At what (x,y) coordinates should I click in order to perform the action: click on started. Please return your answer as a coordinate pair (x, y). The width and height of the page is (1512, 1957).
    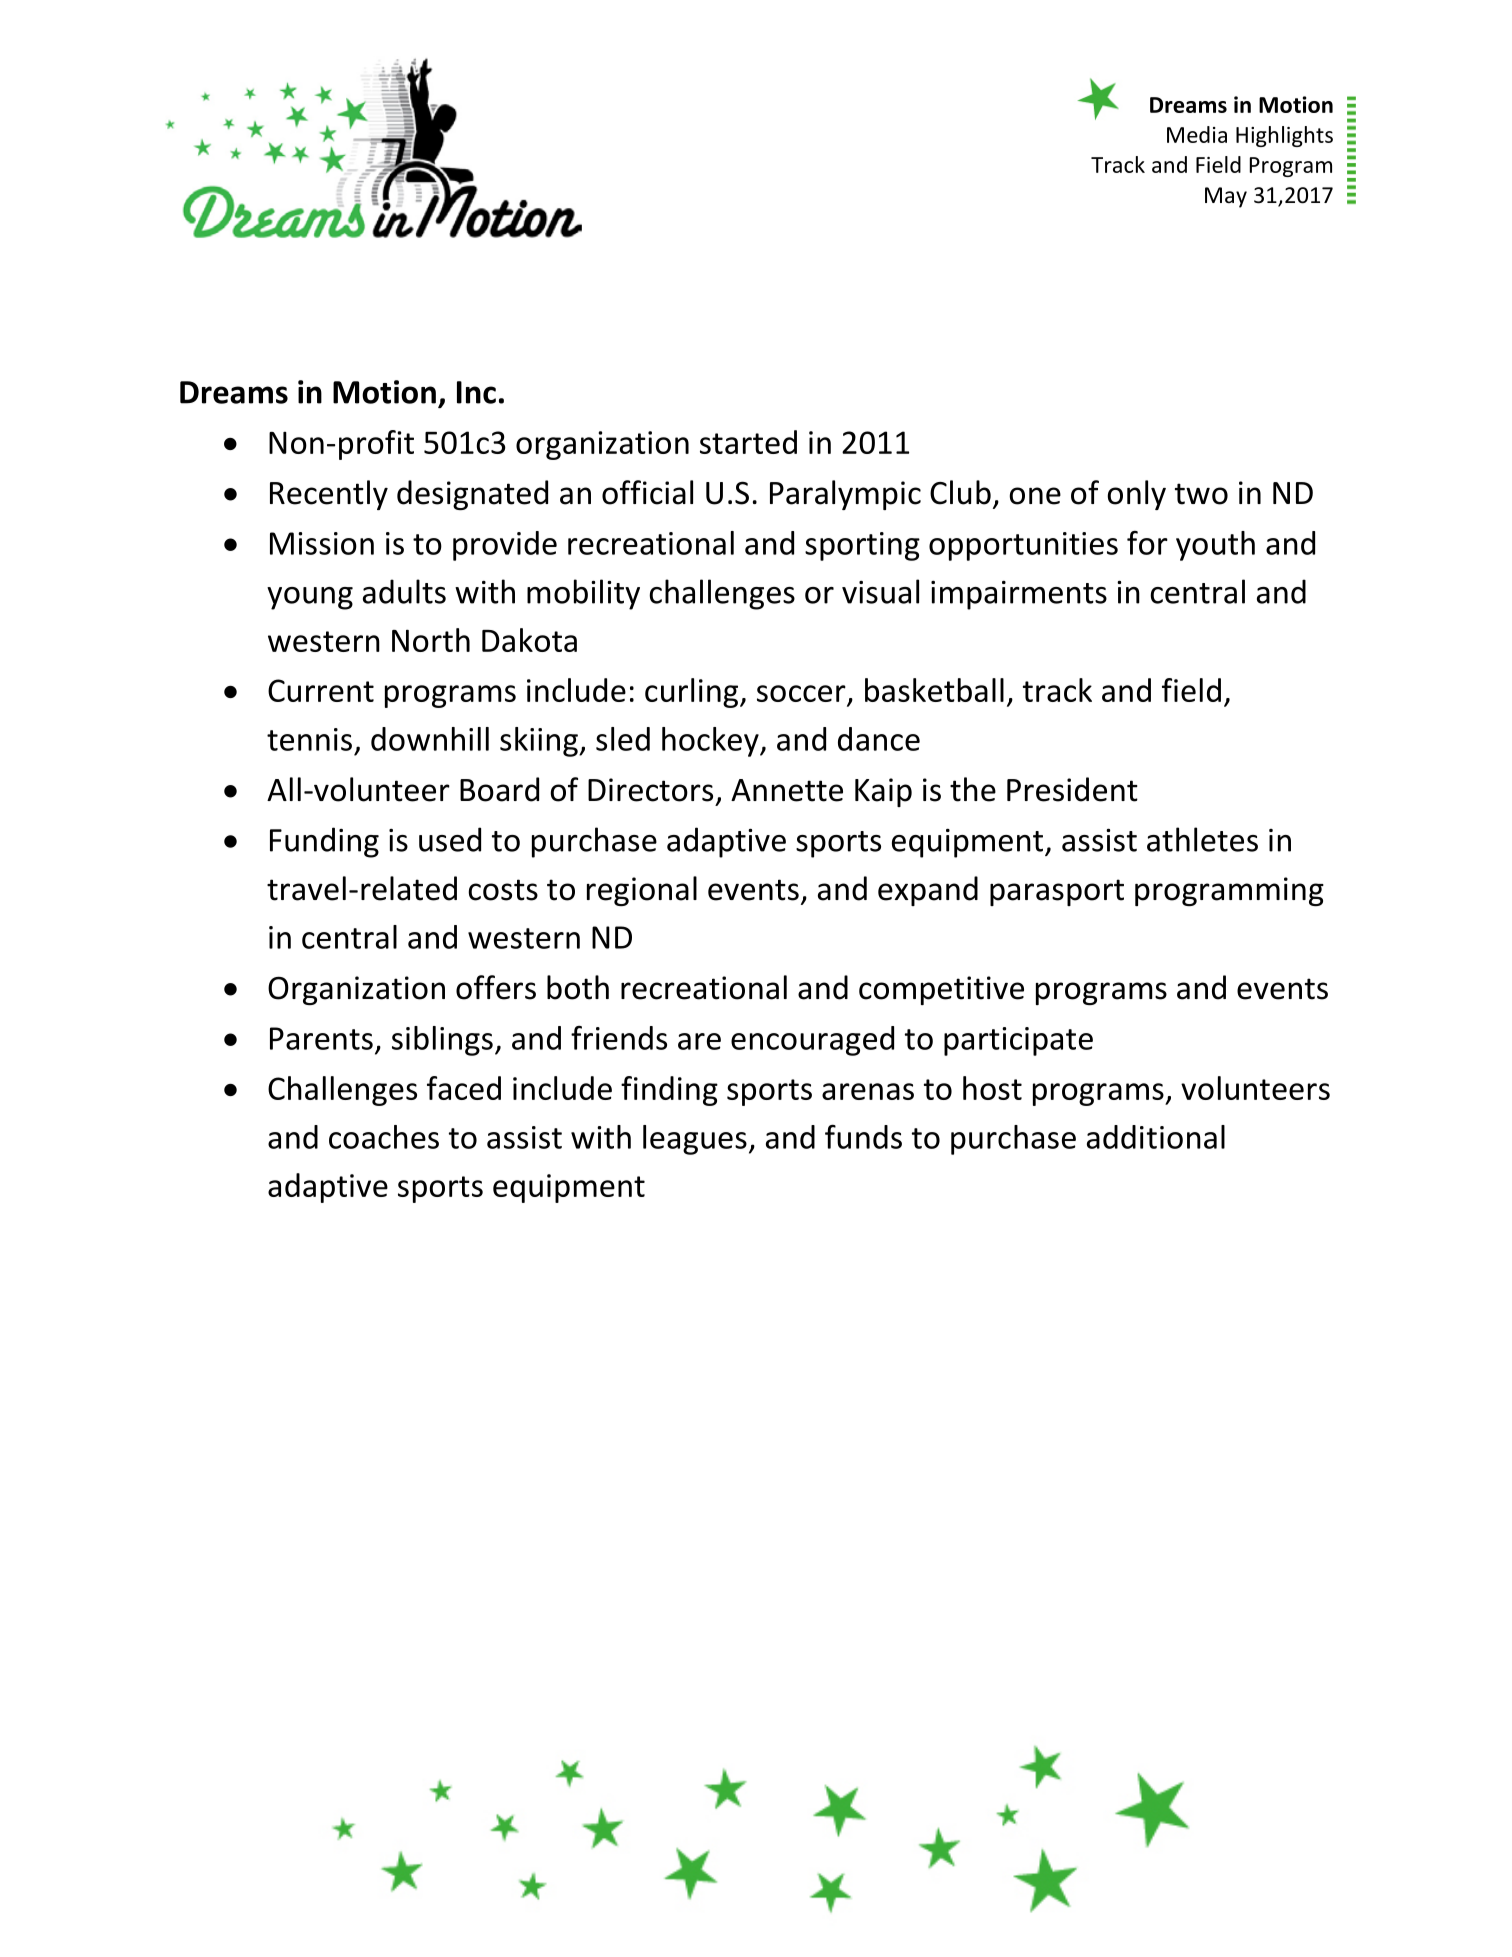
    Looking at the image, I should click on (748, 442).
